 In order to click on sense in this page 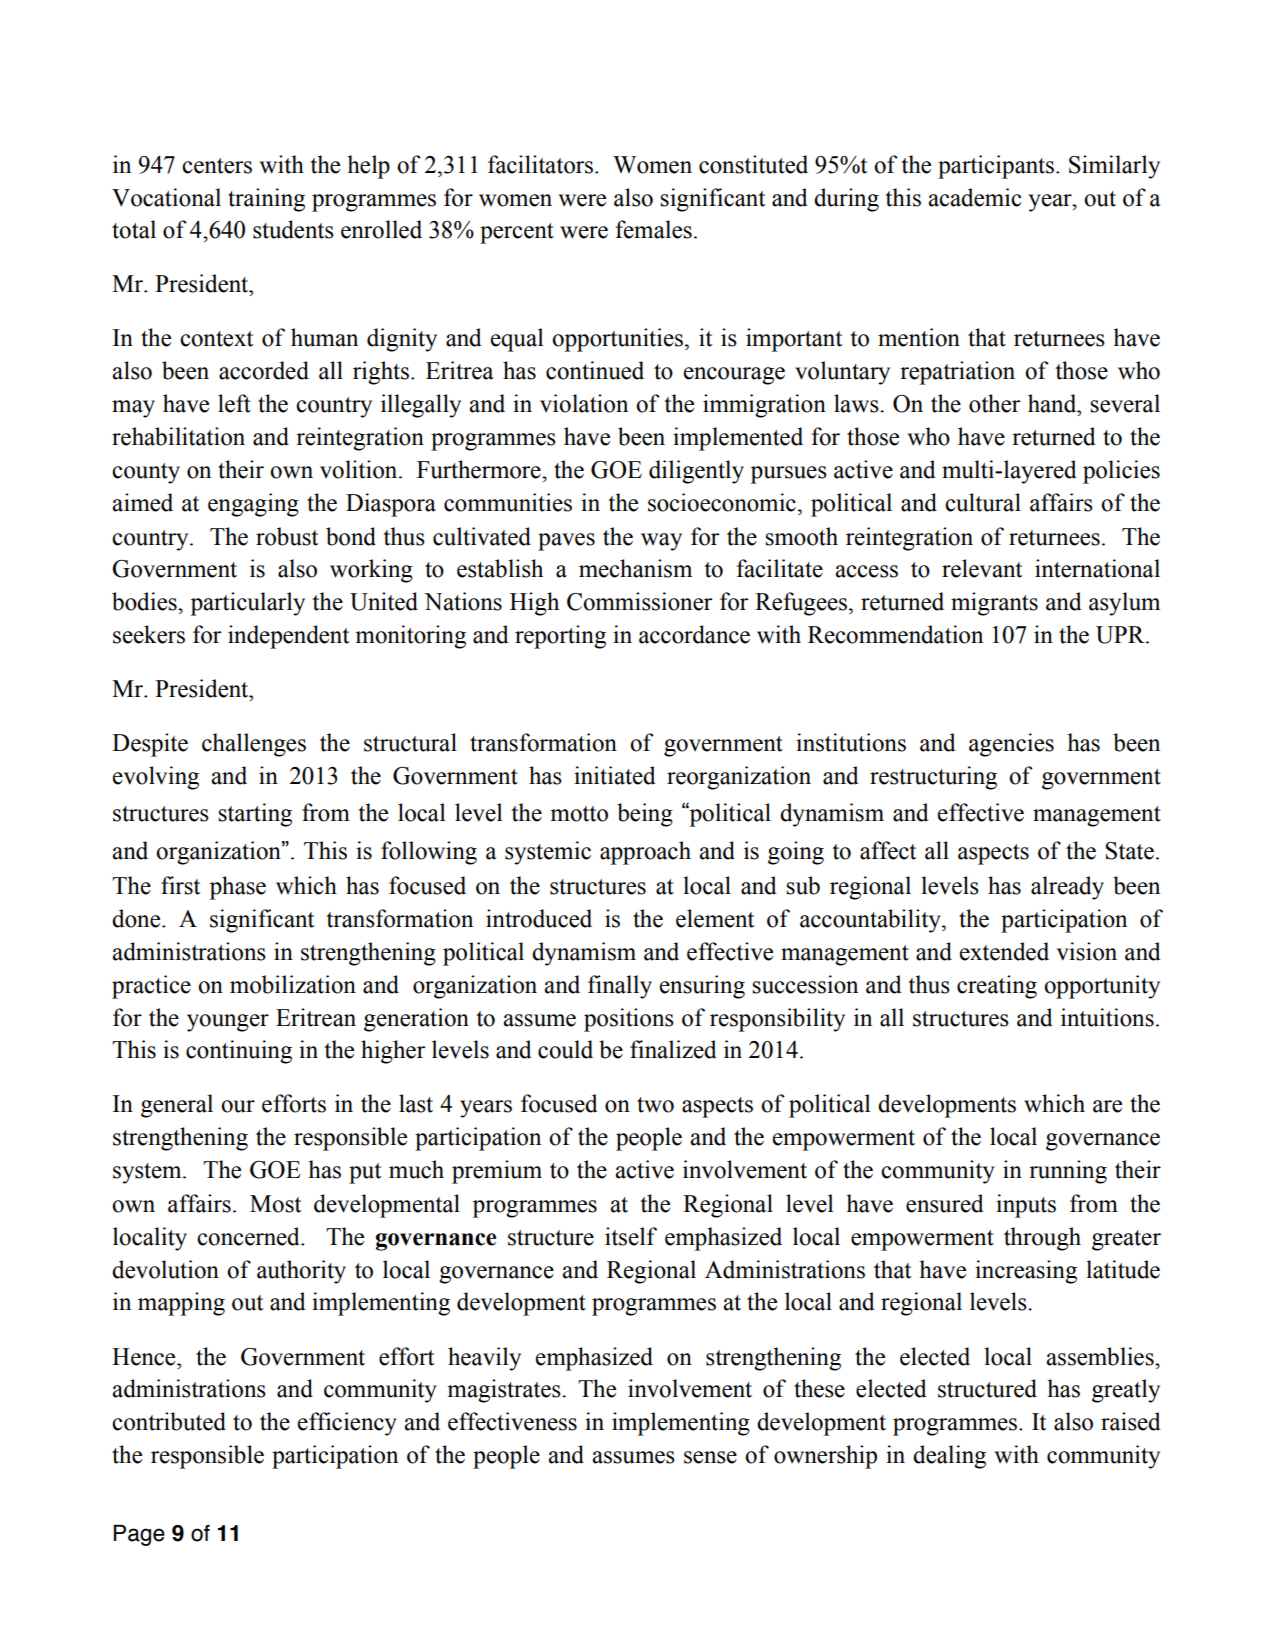, I will do `click(710, 1457)`.
